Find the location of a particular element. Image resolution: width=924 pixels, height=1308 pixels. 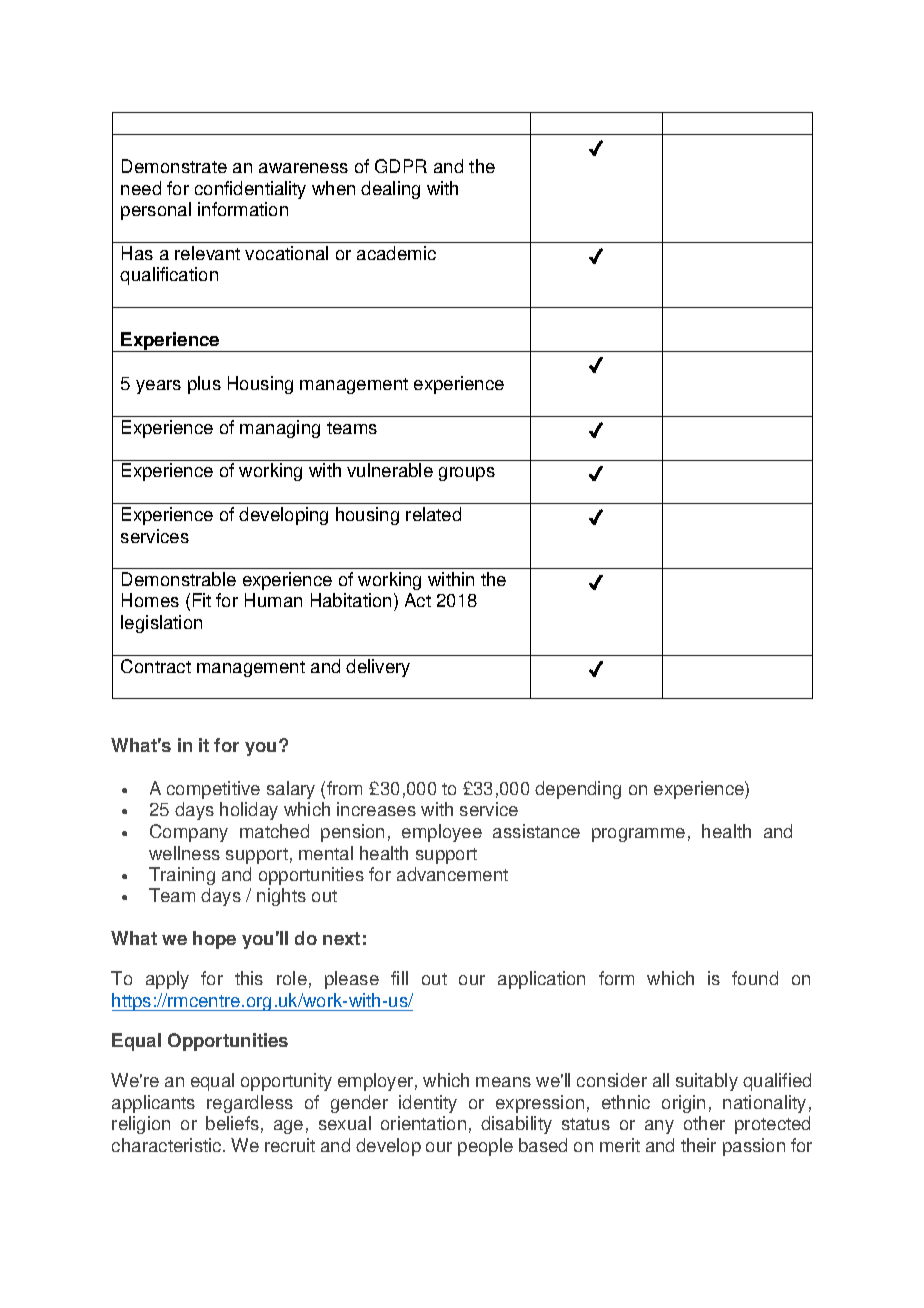

confidentiality is located at coordinates (250, 190).
